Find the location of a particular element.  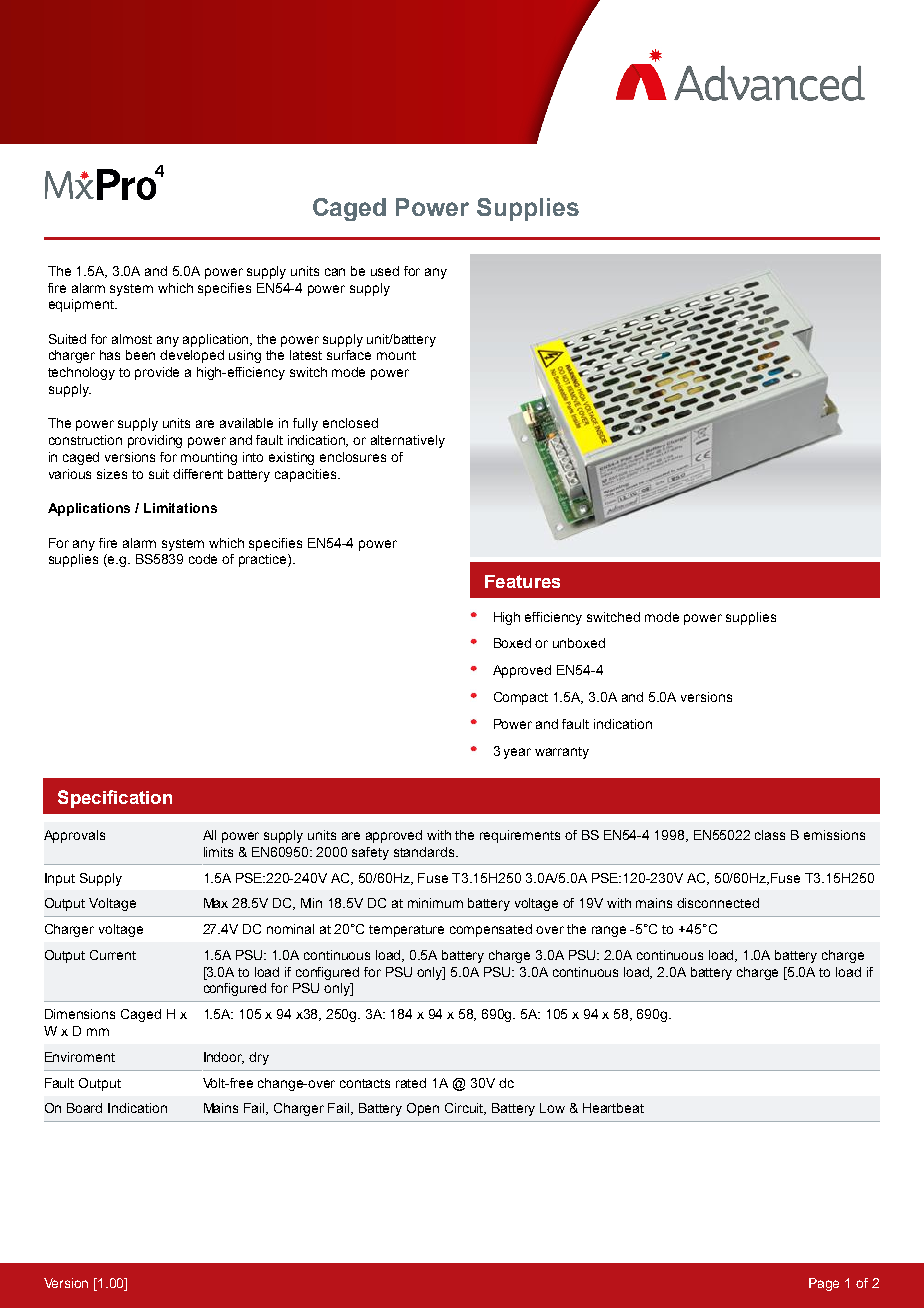

year is located at coordinates (517, 753).
